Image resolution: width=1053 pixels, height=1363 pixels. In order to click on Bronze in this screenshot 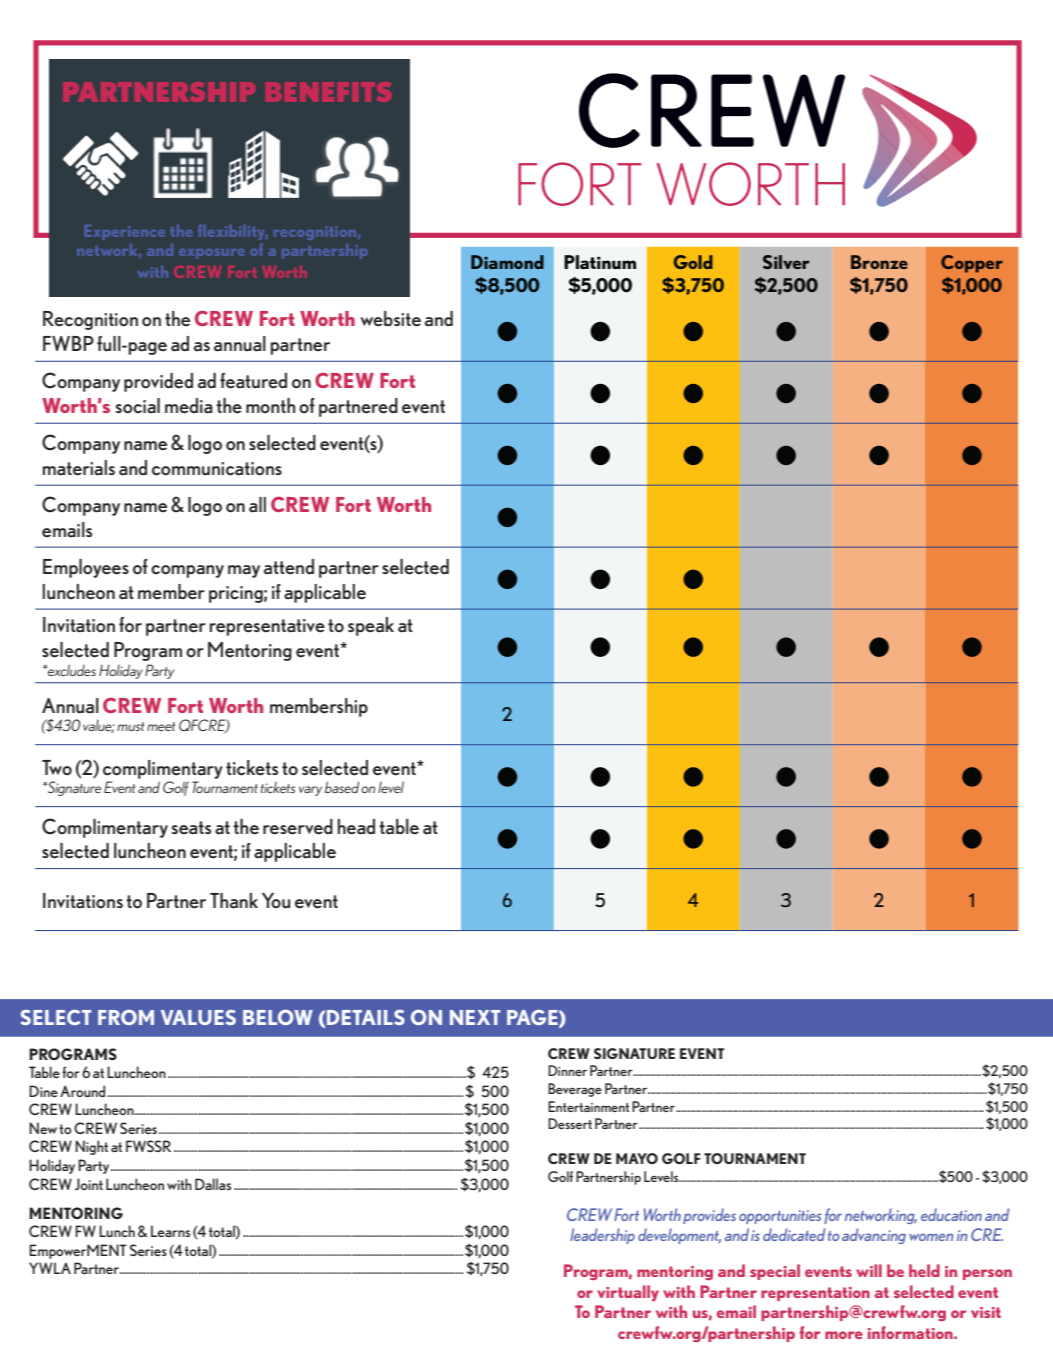, I will do `click(879, 262)`.
